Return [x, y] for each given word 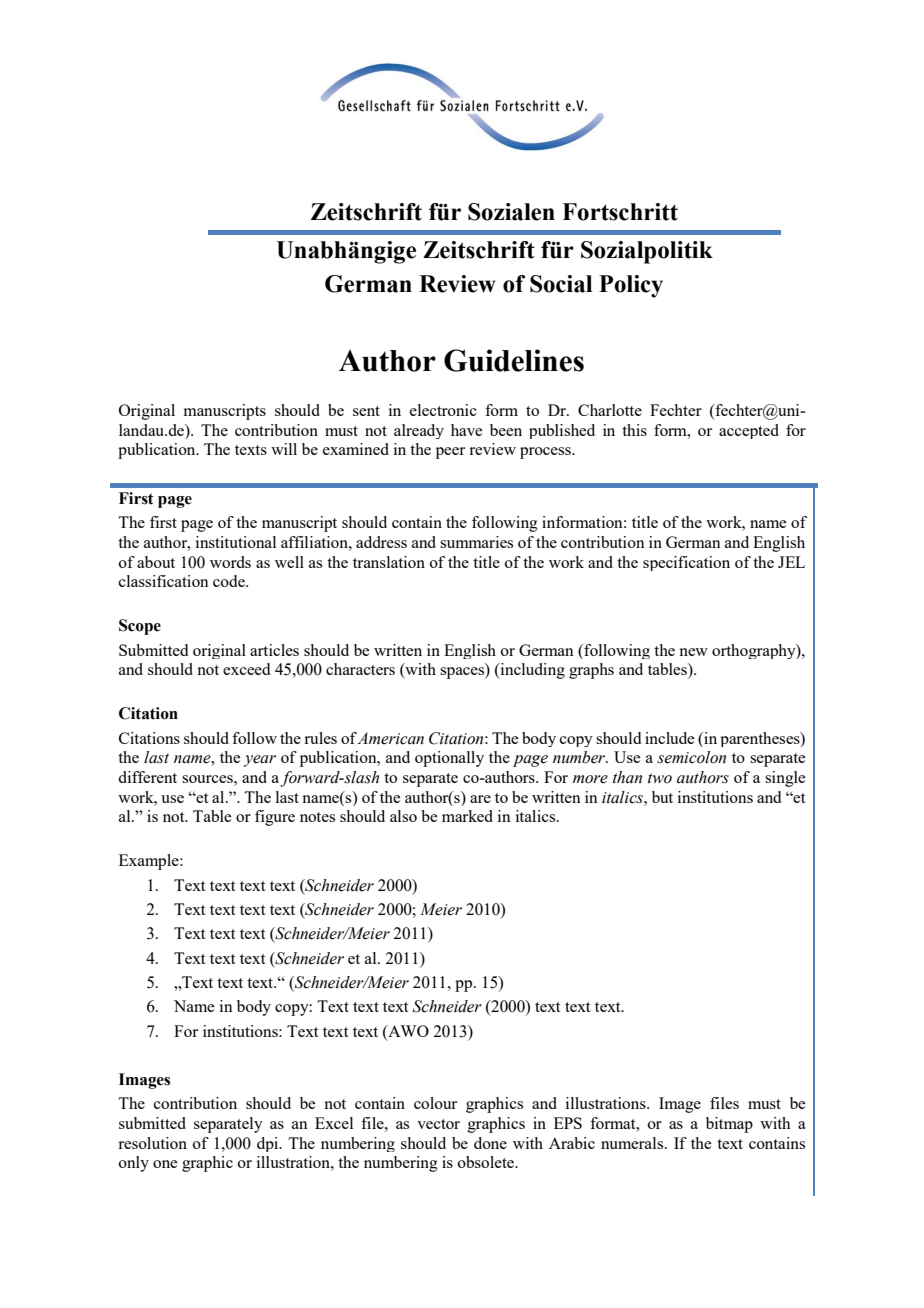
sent [366, 411]
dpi [269, 1144]
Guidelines [514, 360]
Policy [631, 286]
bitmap [729, 1125]
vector [438, 1124]
